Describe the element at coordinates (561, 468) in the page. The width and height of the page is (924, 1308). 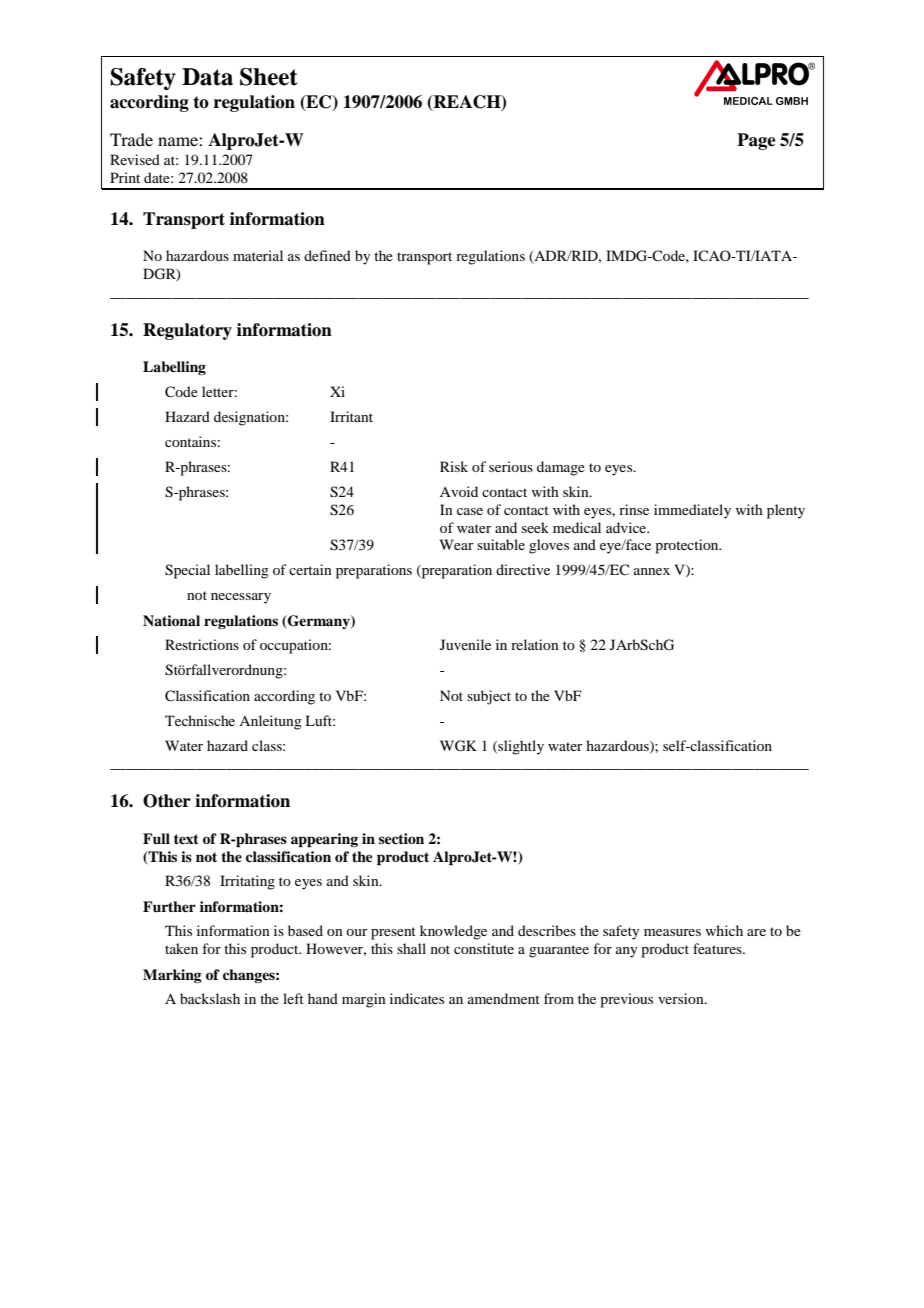
I see `damage` at that location.
